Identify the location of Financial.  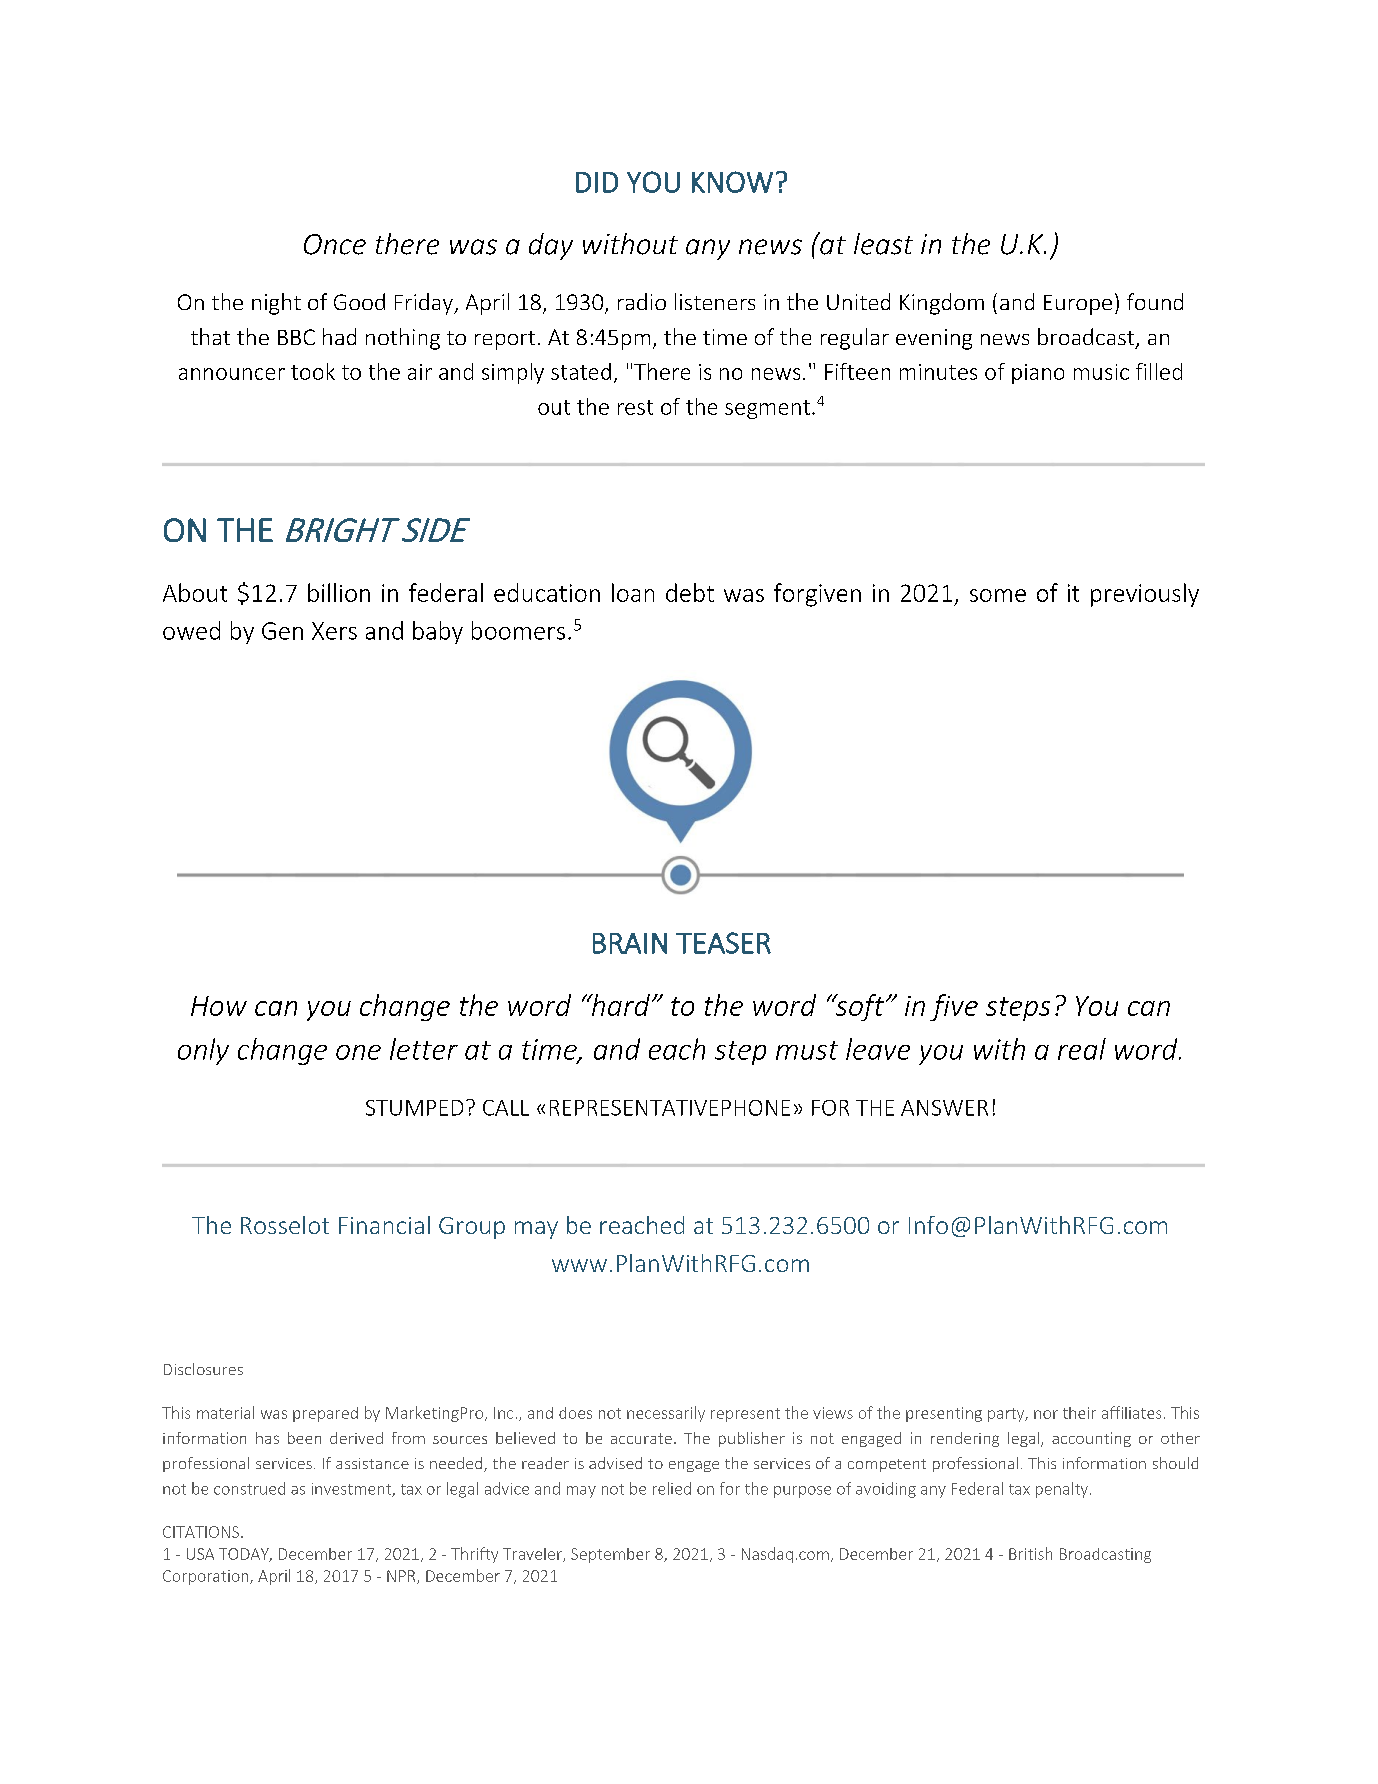
(384, 1225).
